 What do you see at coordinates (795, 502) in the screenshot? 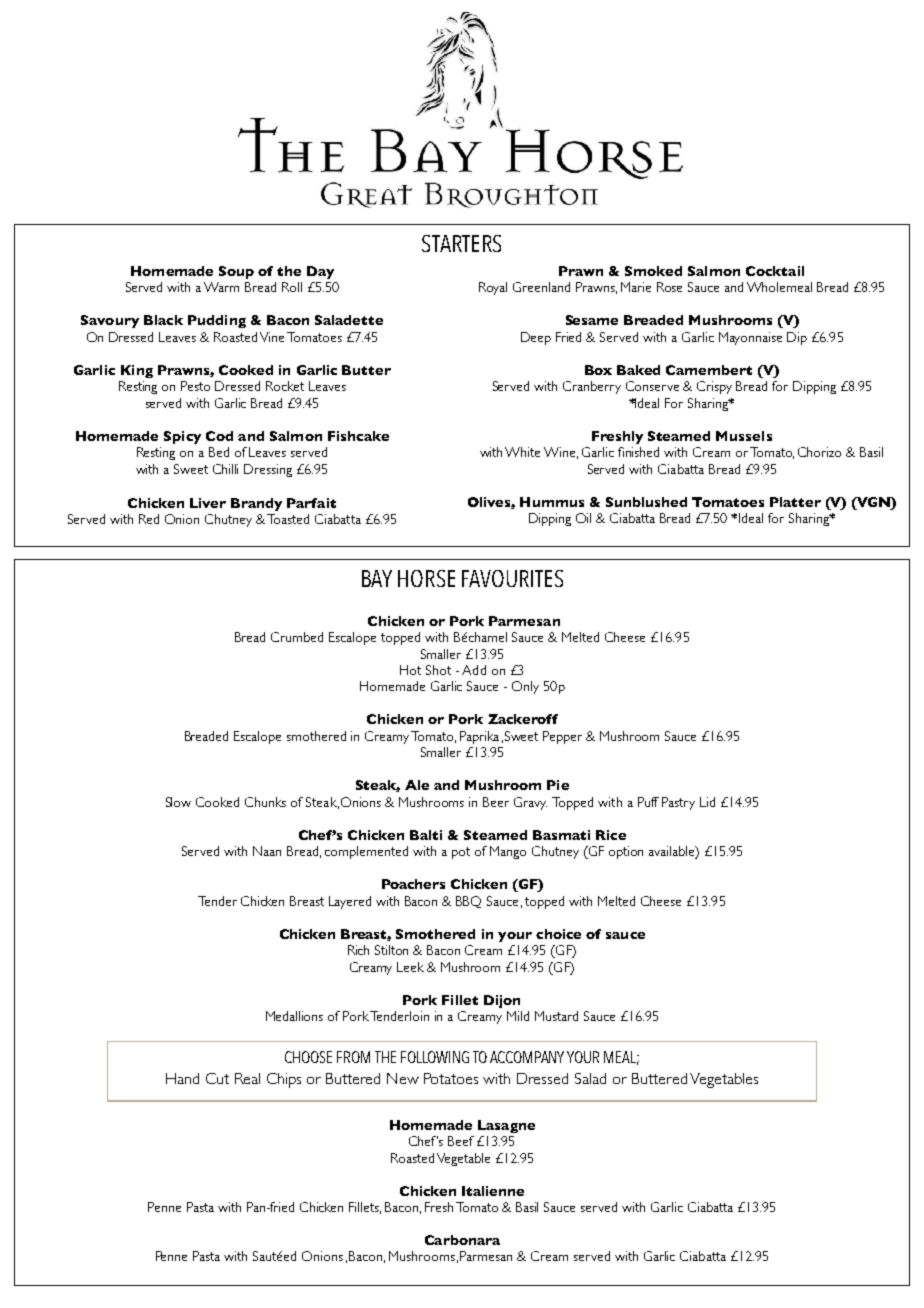
I see `Platter` at bounding box center [795, 502].
